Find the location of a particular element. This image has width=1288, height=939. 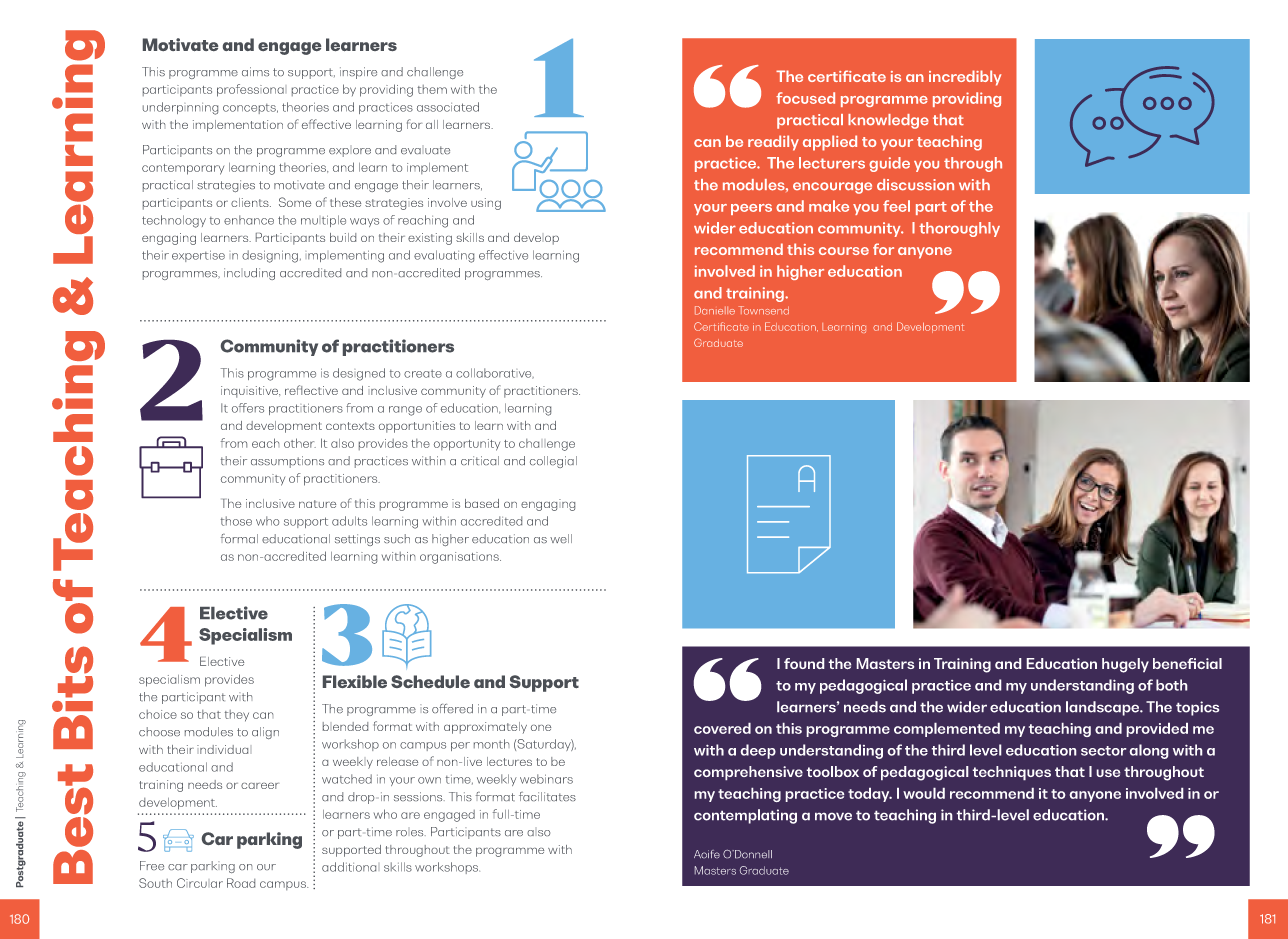

professional is located at coordinates (250, 90).
